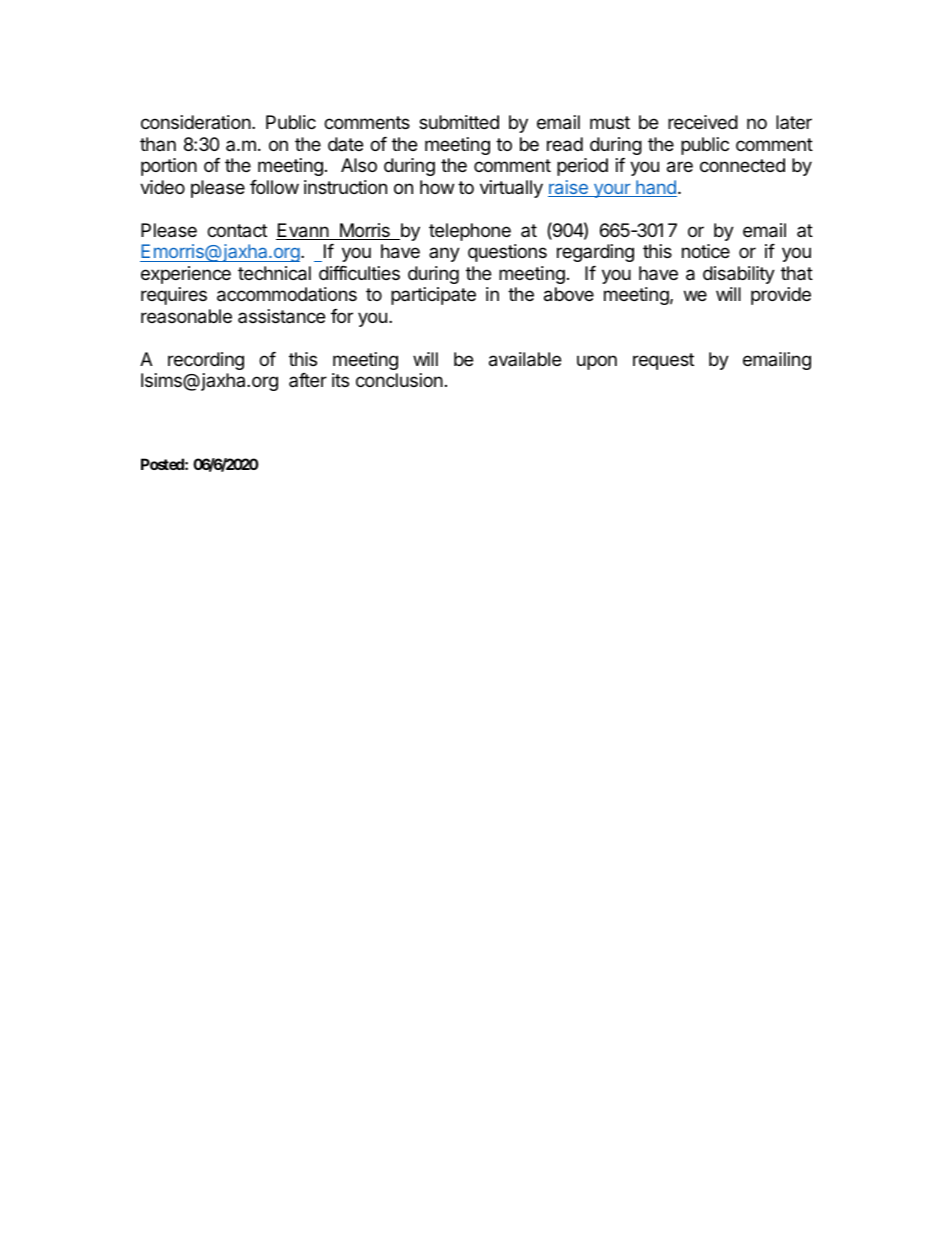  What do you see at coordinates (525, 359) in the screenshot?
I see `available` at bounding box center [525, 359].
